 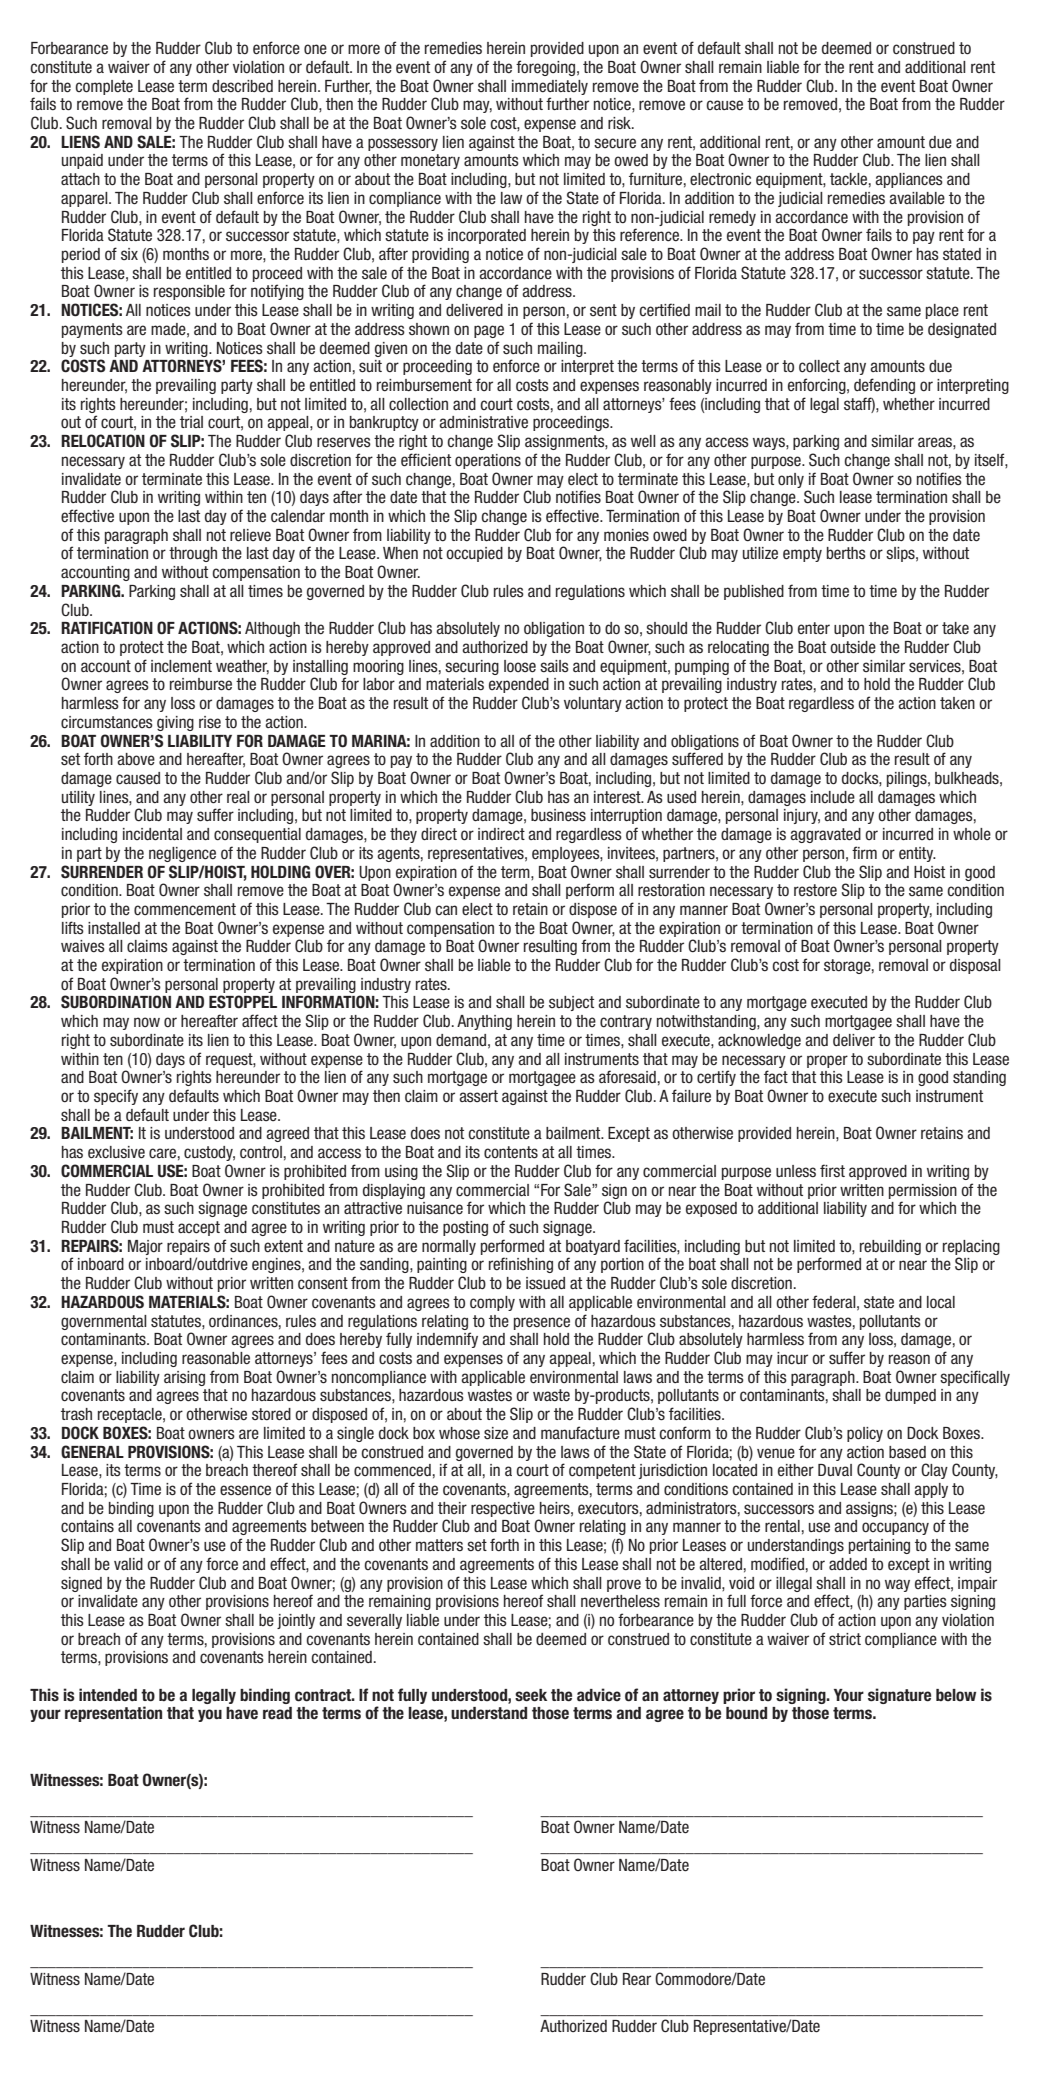 I want to click on occupied, so click(x=474, y=554).
